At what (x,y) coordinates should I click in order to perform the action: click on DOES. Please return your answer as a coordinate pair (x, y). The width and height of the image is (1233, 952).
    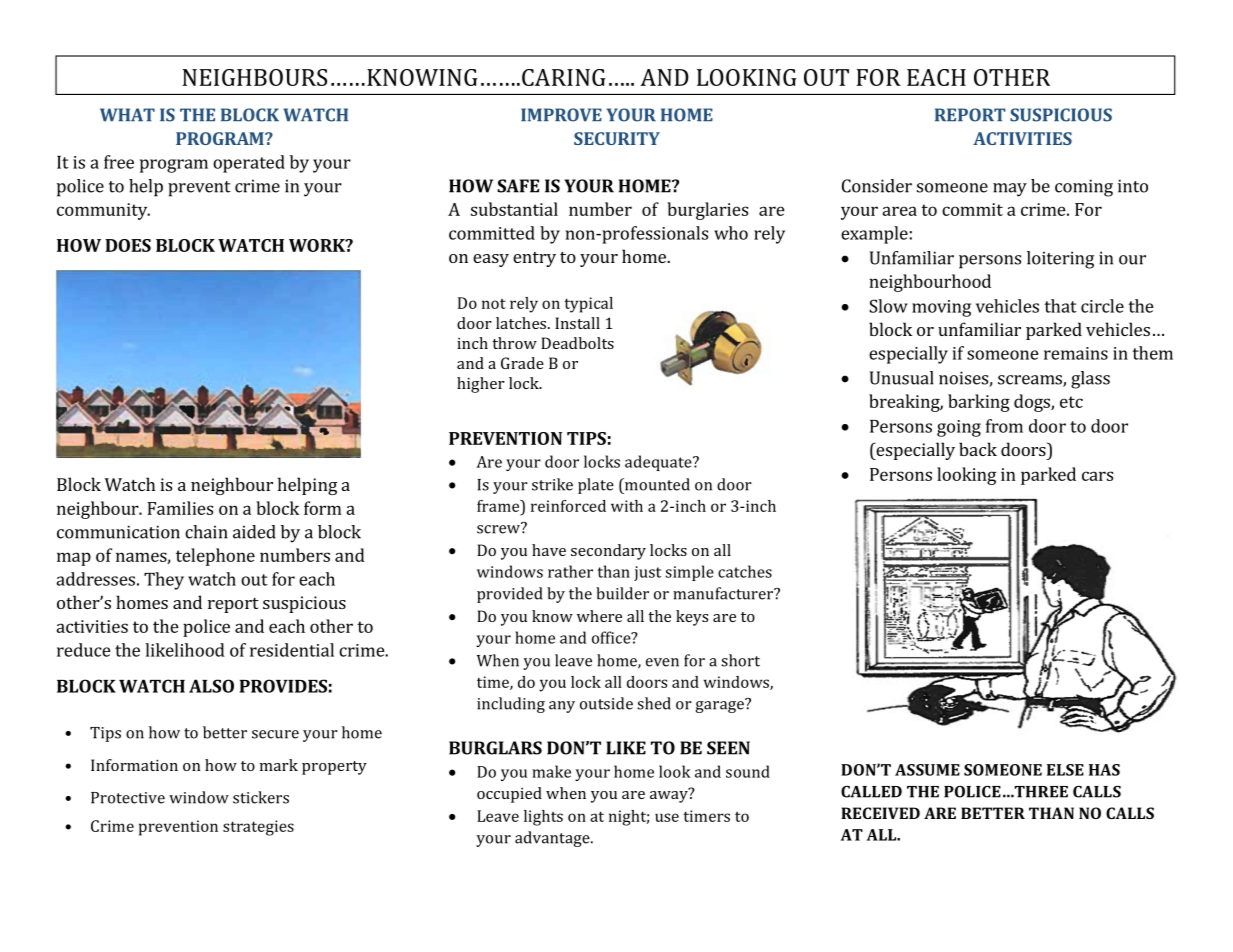
    Looking at the image, I should click on (128, 245).
